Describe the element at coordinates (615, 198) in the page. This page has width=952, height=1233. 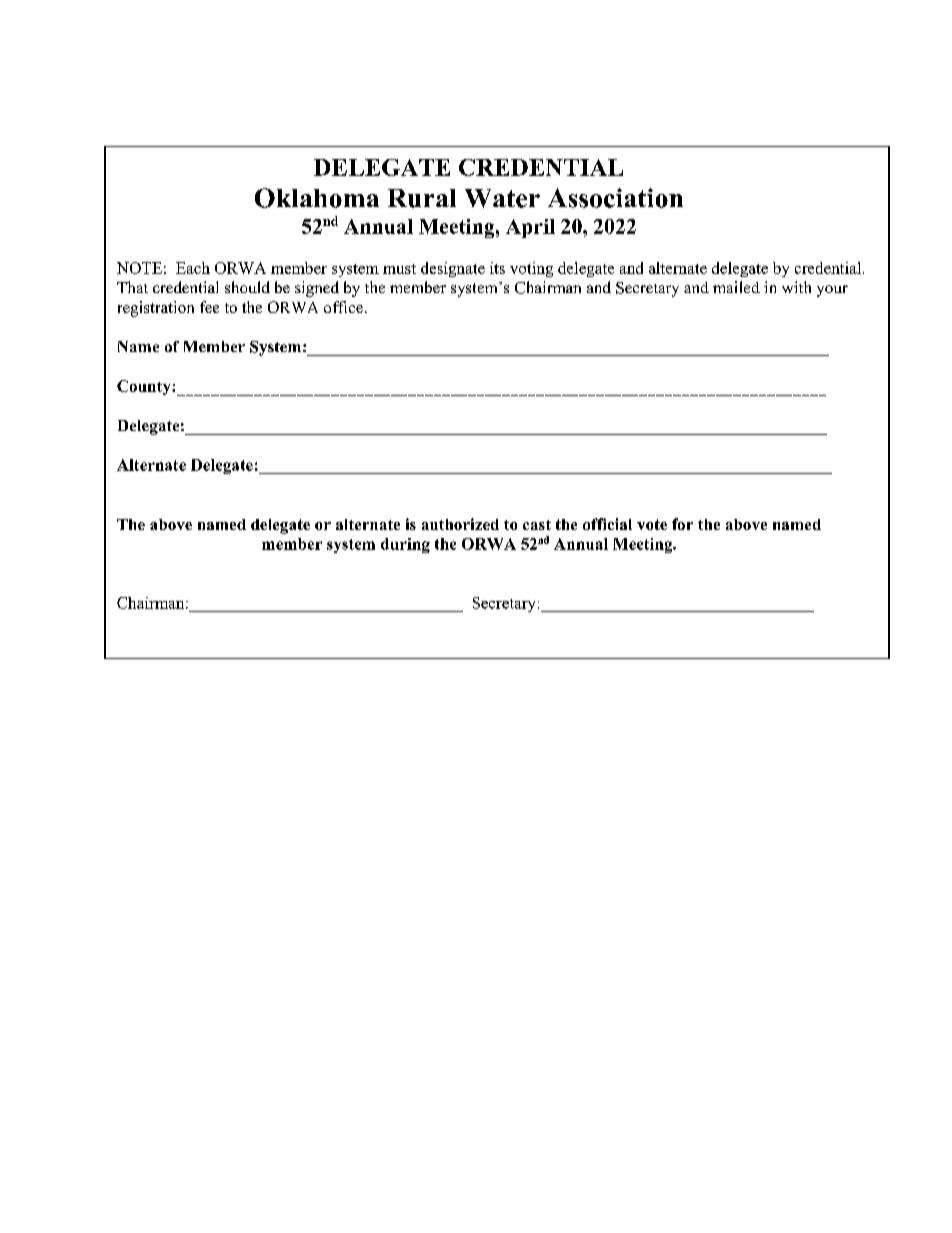
I see `Association` at that location.
